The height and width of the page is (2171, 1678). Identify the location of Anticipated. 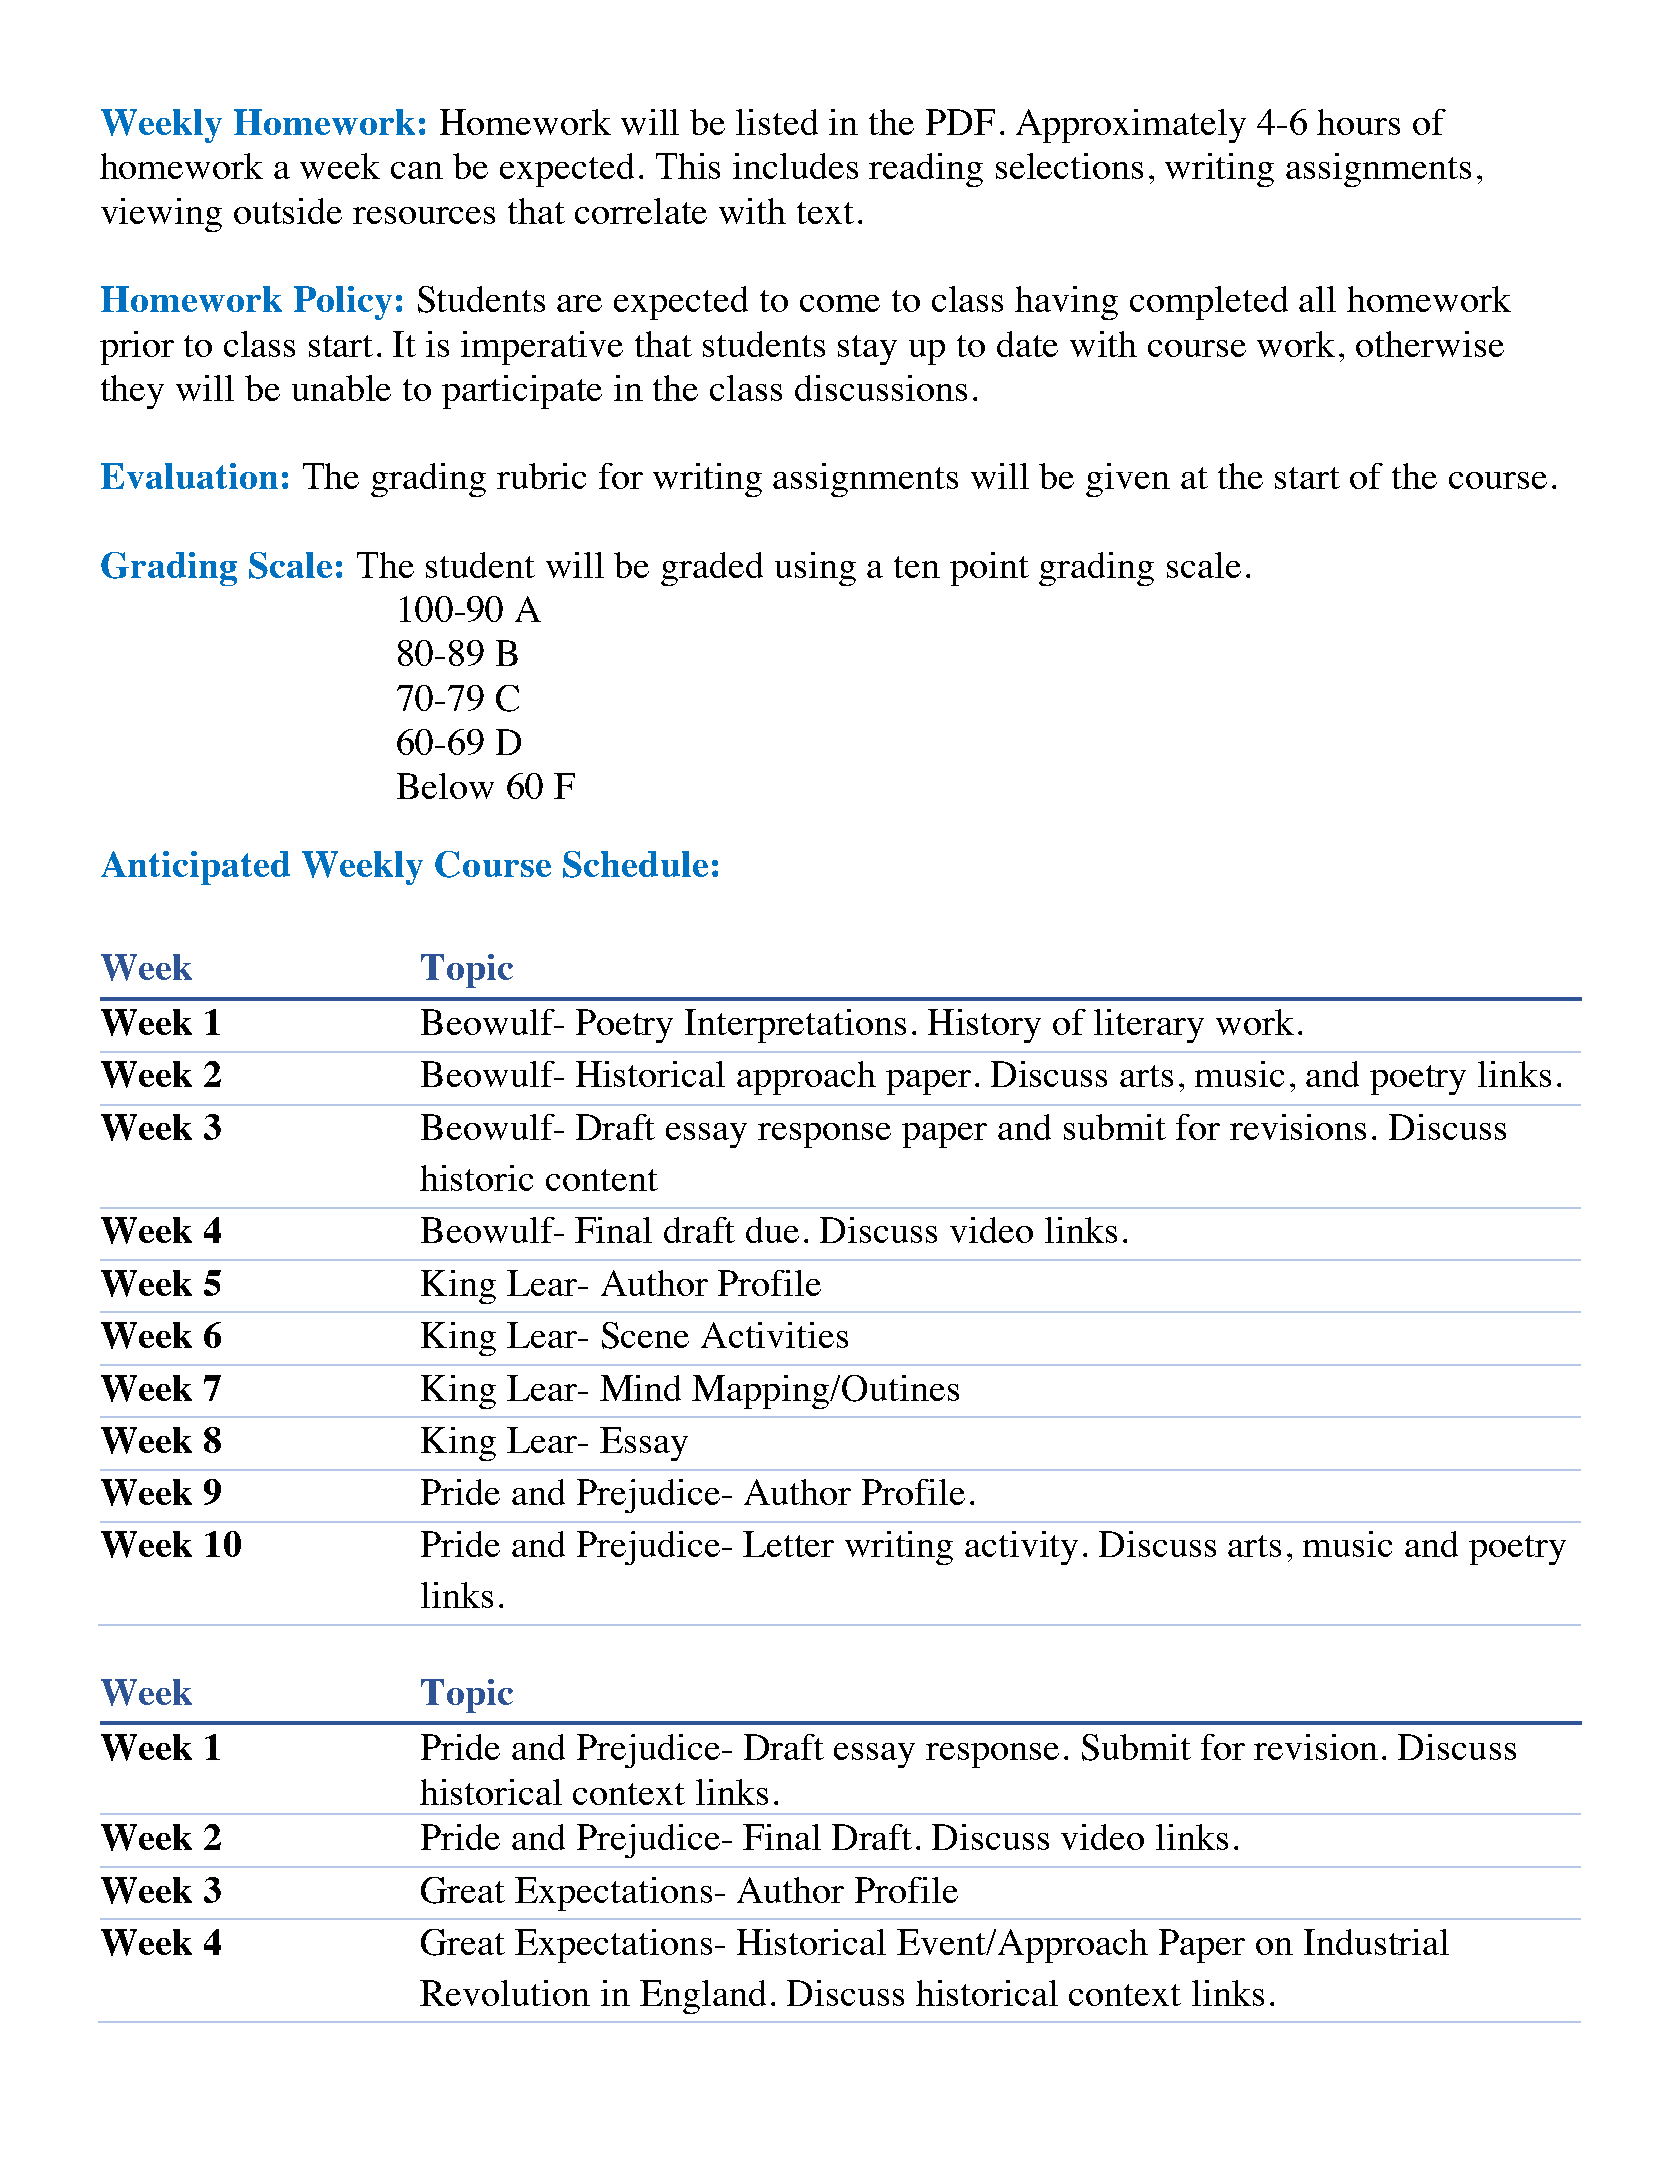
(195, 868).
